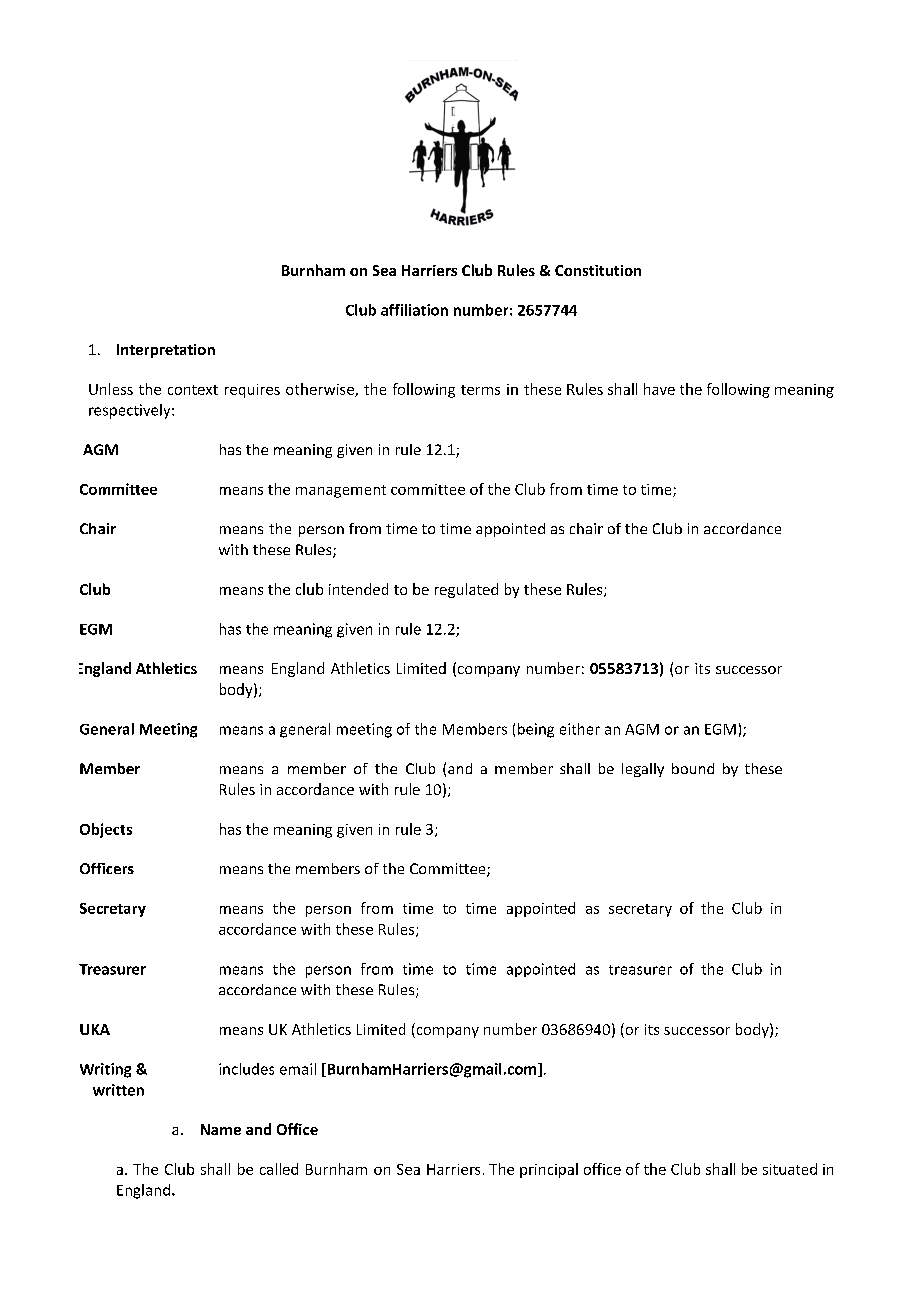  Describe the element at coordinates (693, 768) in the screenshot. I see `bound` at that location.
